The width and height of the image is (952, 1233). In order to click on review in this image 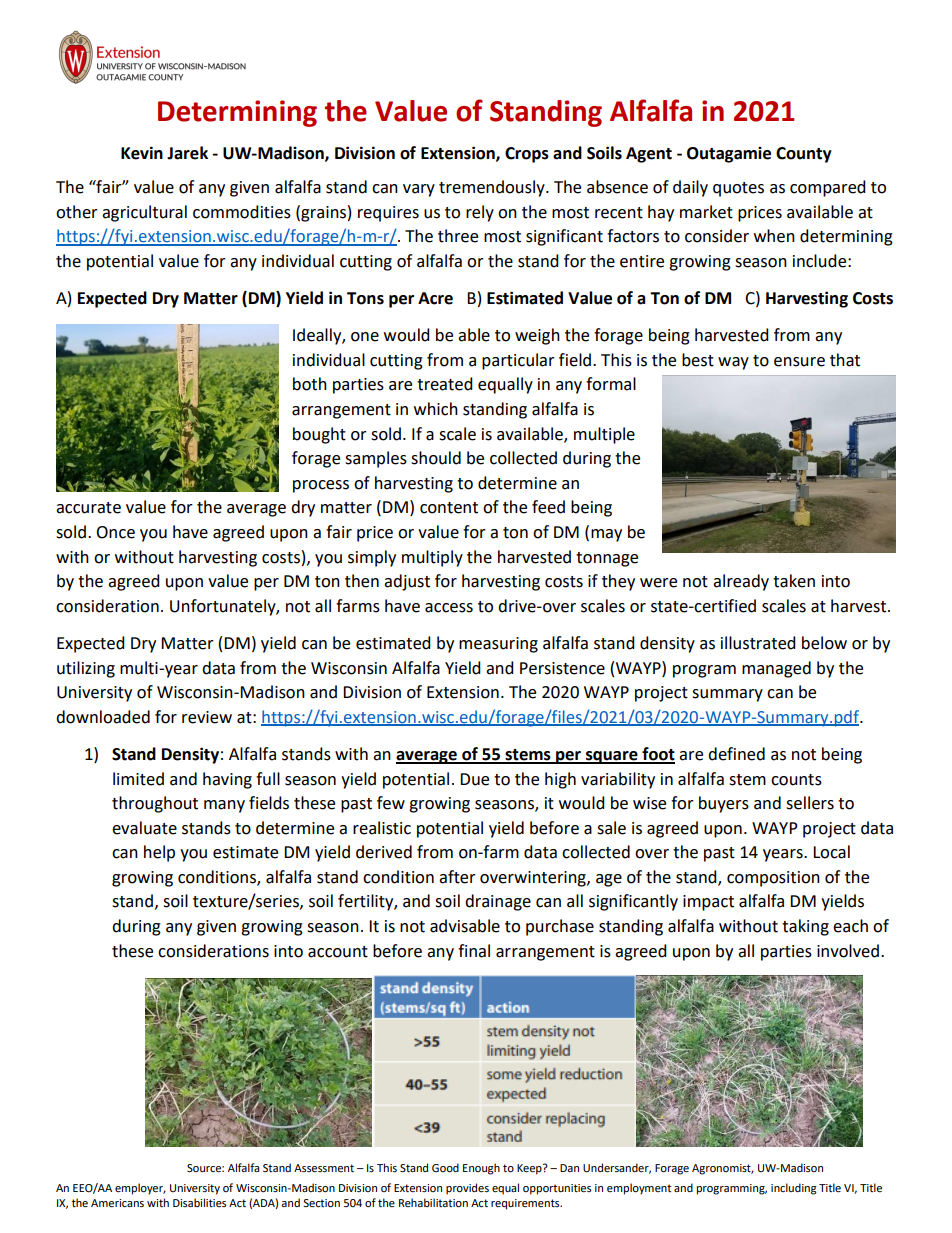, I will do `click(207, 717)`.
